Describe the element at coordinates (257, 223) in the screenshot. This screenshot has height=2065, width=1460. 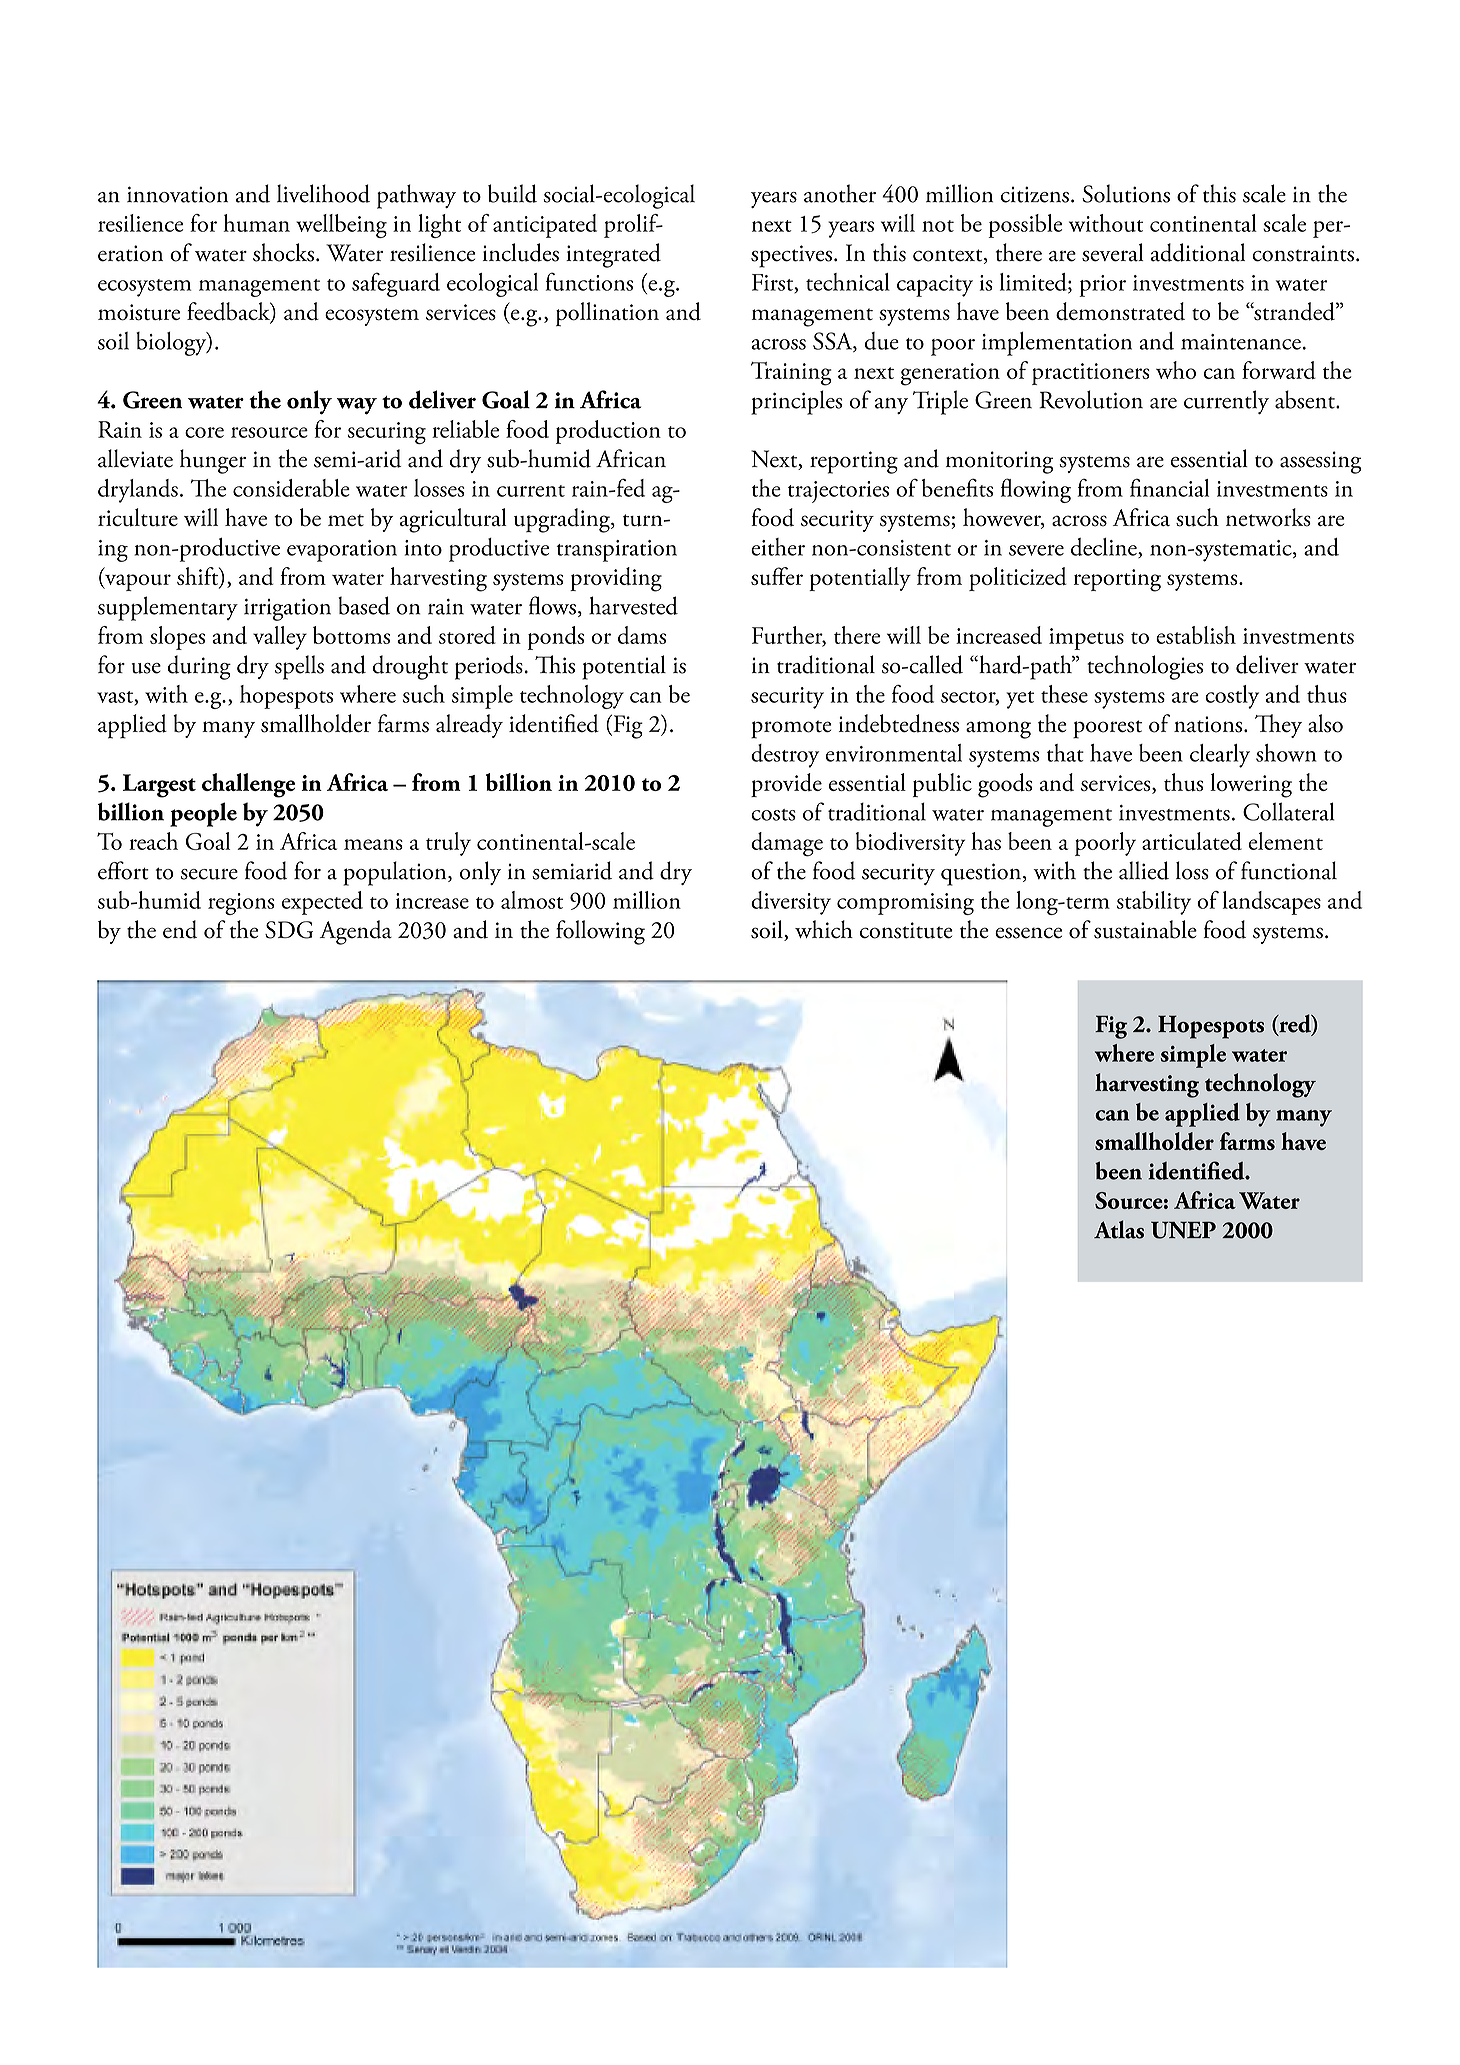
I see `human` at that location.
